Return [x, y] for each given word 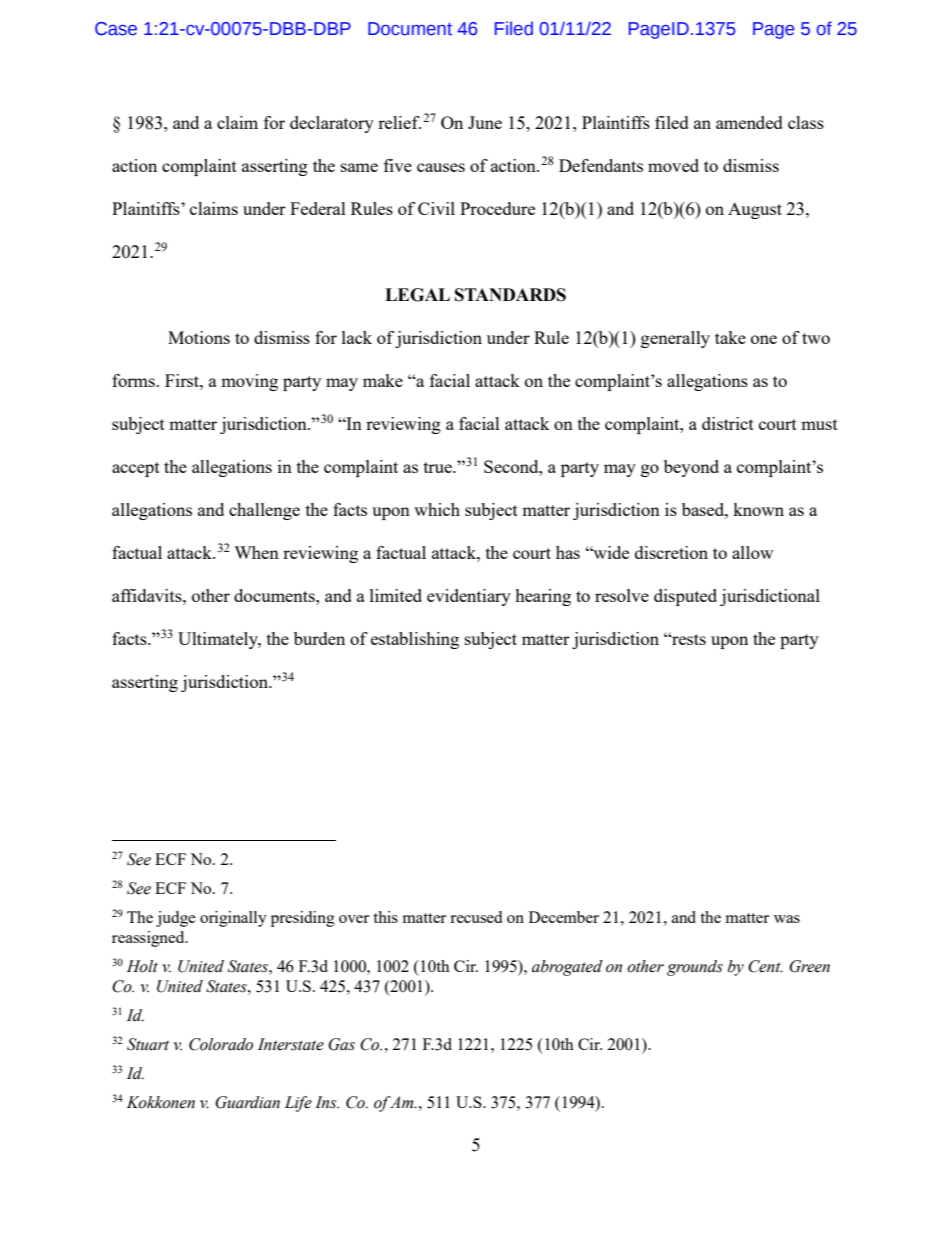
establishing [415, 640]
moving [249, 382]
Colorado [221, 1044]
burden [319, 638]
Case [116, 29]
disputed [685, 597]
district [728, 423]
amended [749, 122]
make [383, 380]
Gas [341, 1044]
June [485, 122]
